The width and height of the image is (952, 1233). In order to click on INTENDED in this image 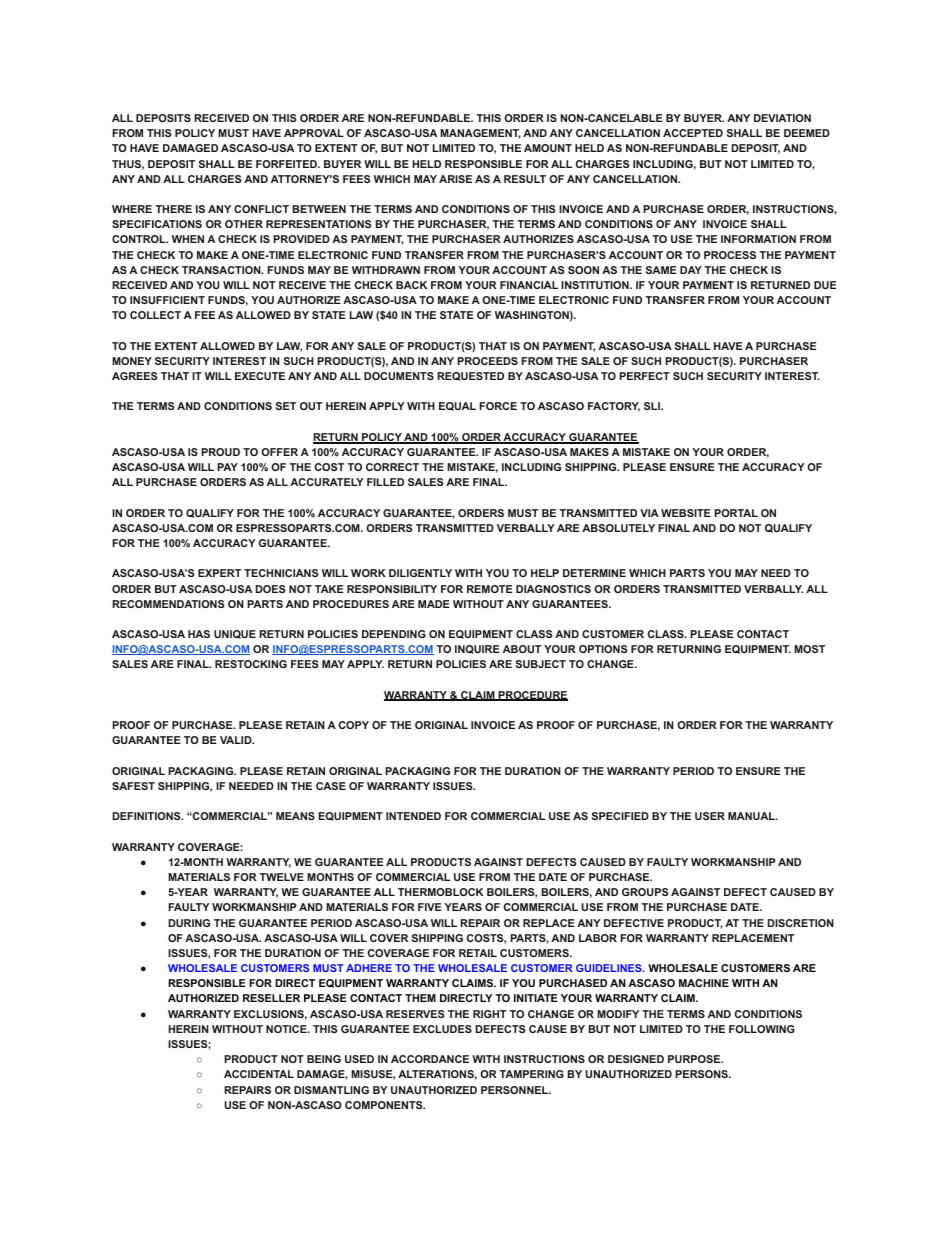, I will do `click(413, 816)`.
